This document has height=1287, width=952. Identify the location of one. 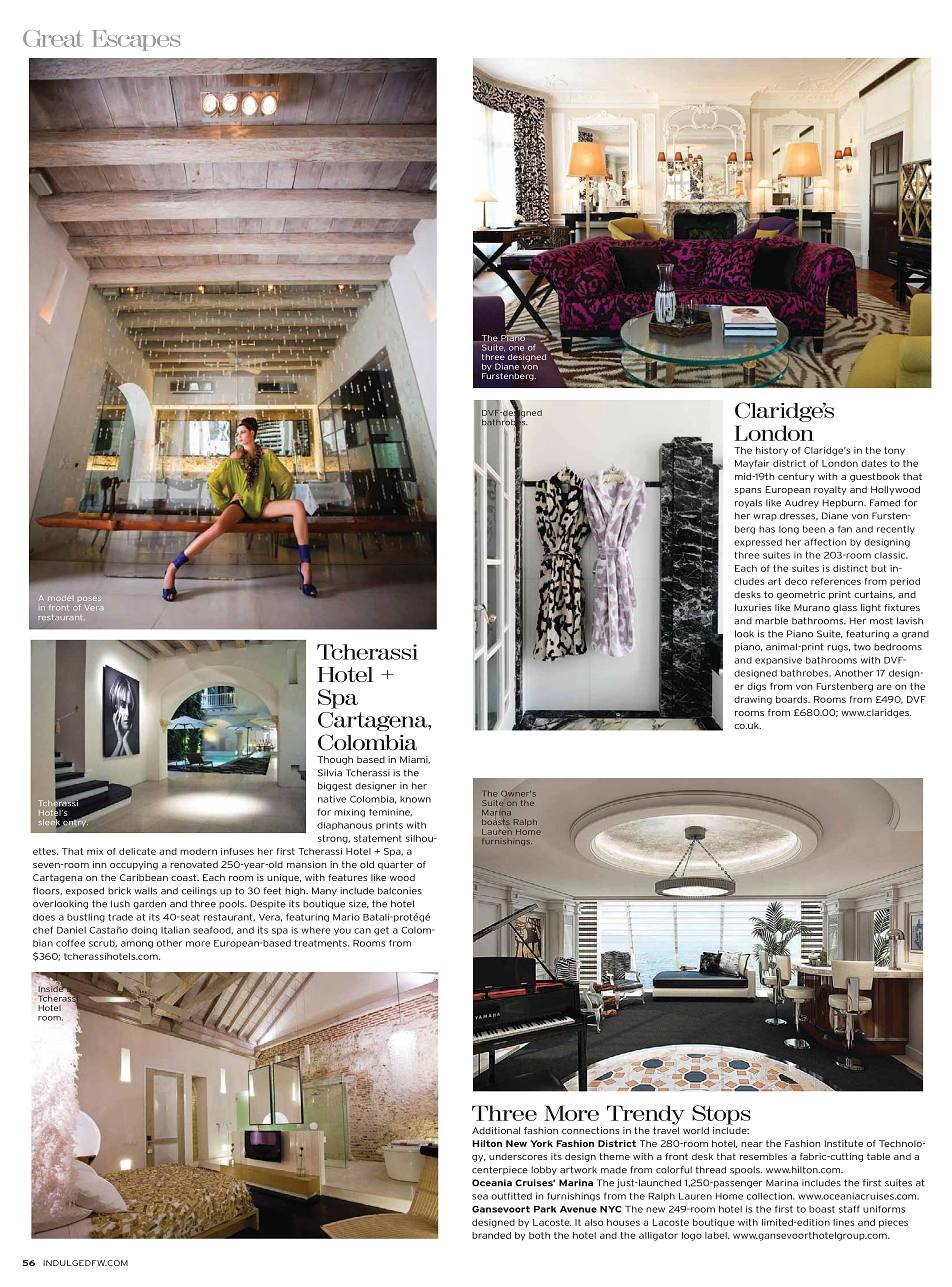
(516, 348).
